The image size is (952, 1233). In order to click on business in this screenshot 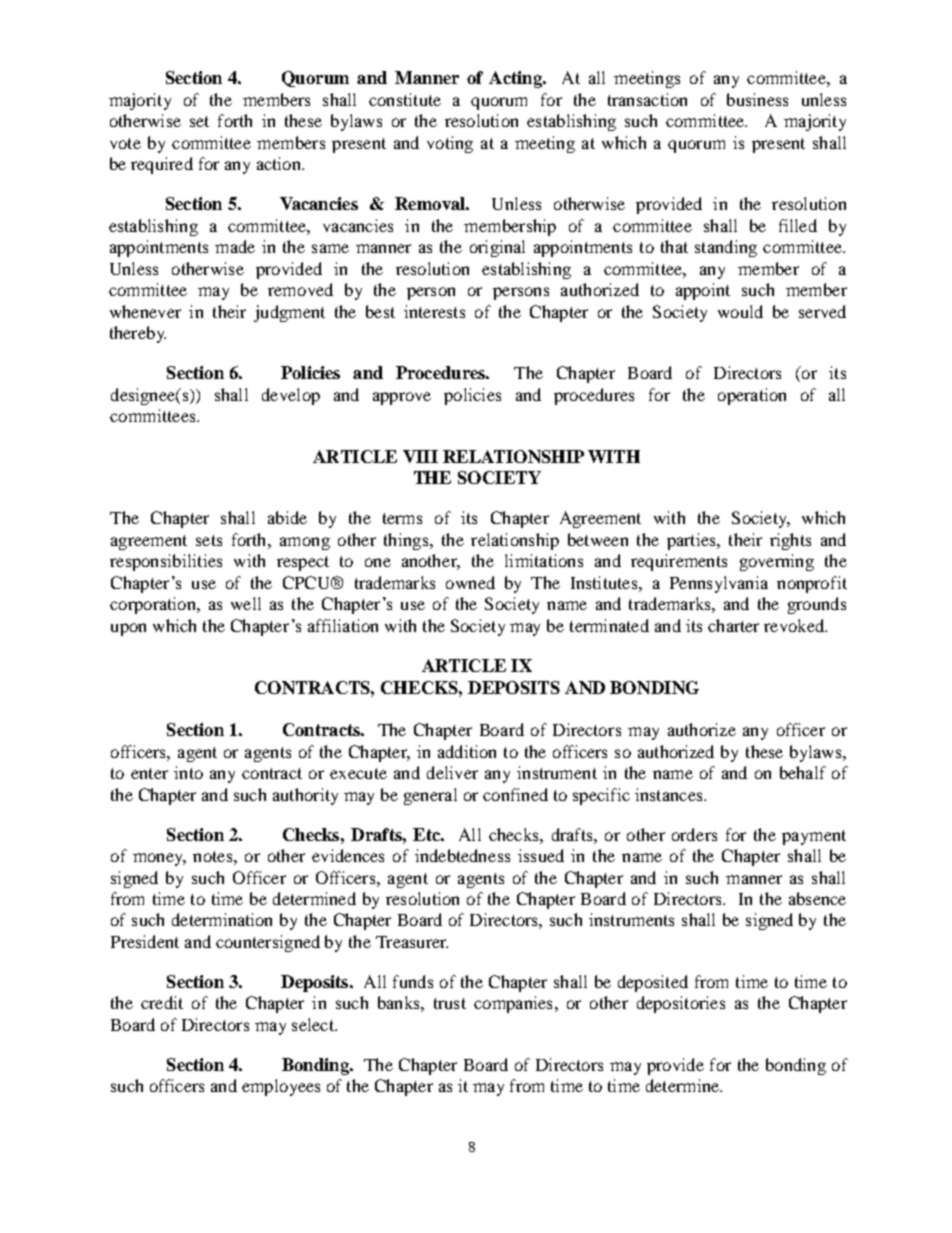, I will do `click(757, 99)`.
